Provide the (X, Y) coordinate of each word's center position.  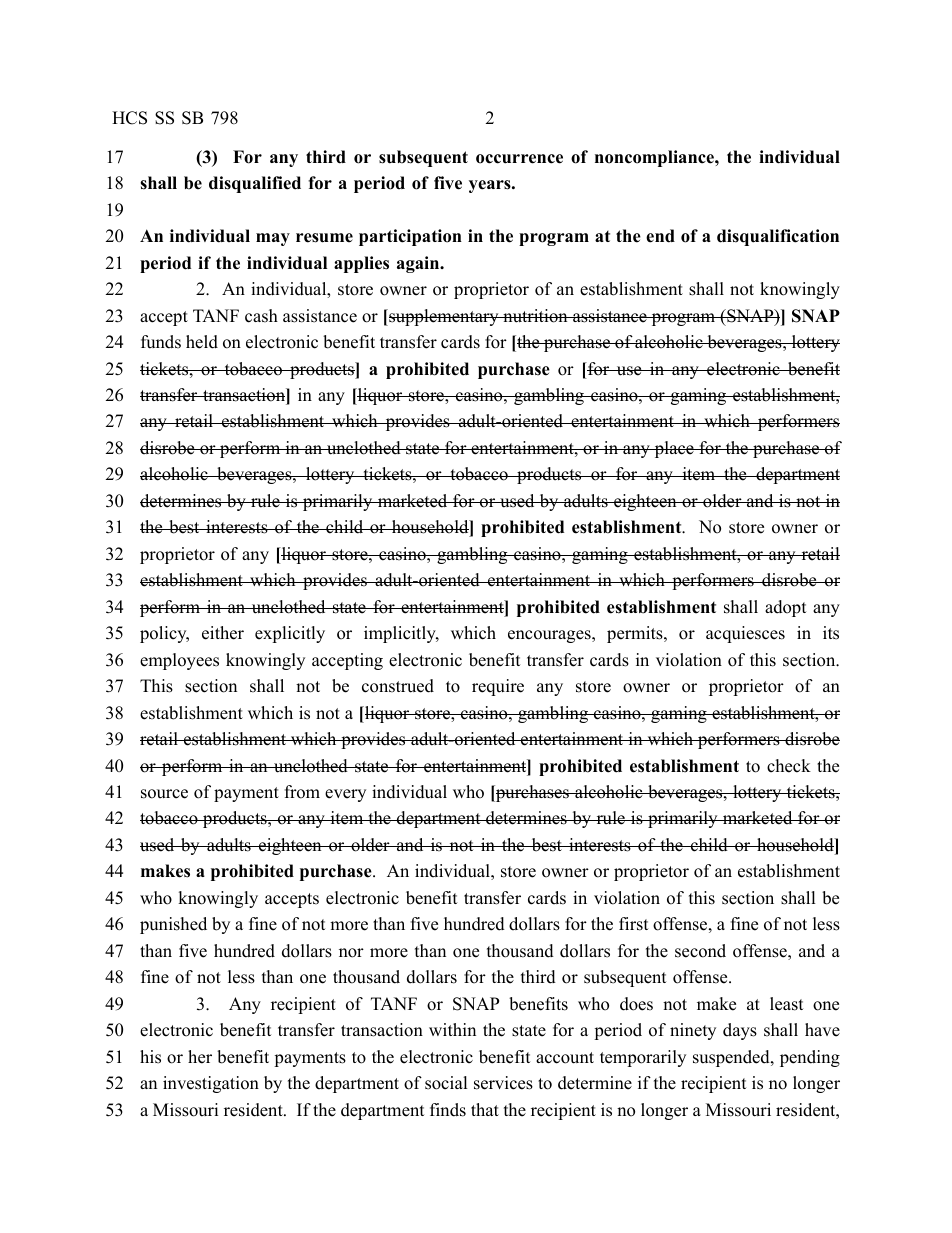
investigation (211, 1084)
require (498, 687)
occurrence (519, 159)
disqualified (255, 184)
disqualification (778, 237)
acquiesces (745, 634)
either (223, 633)
